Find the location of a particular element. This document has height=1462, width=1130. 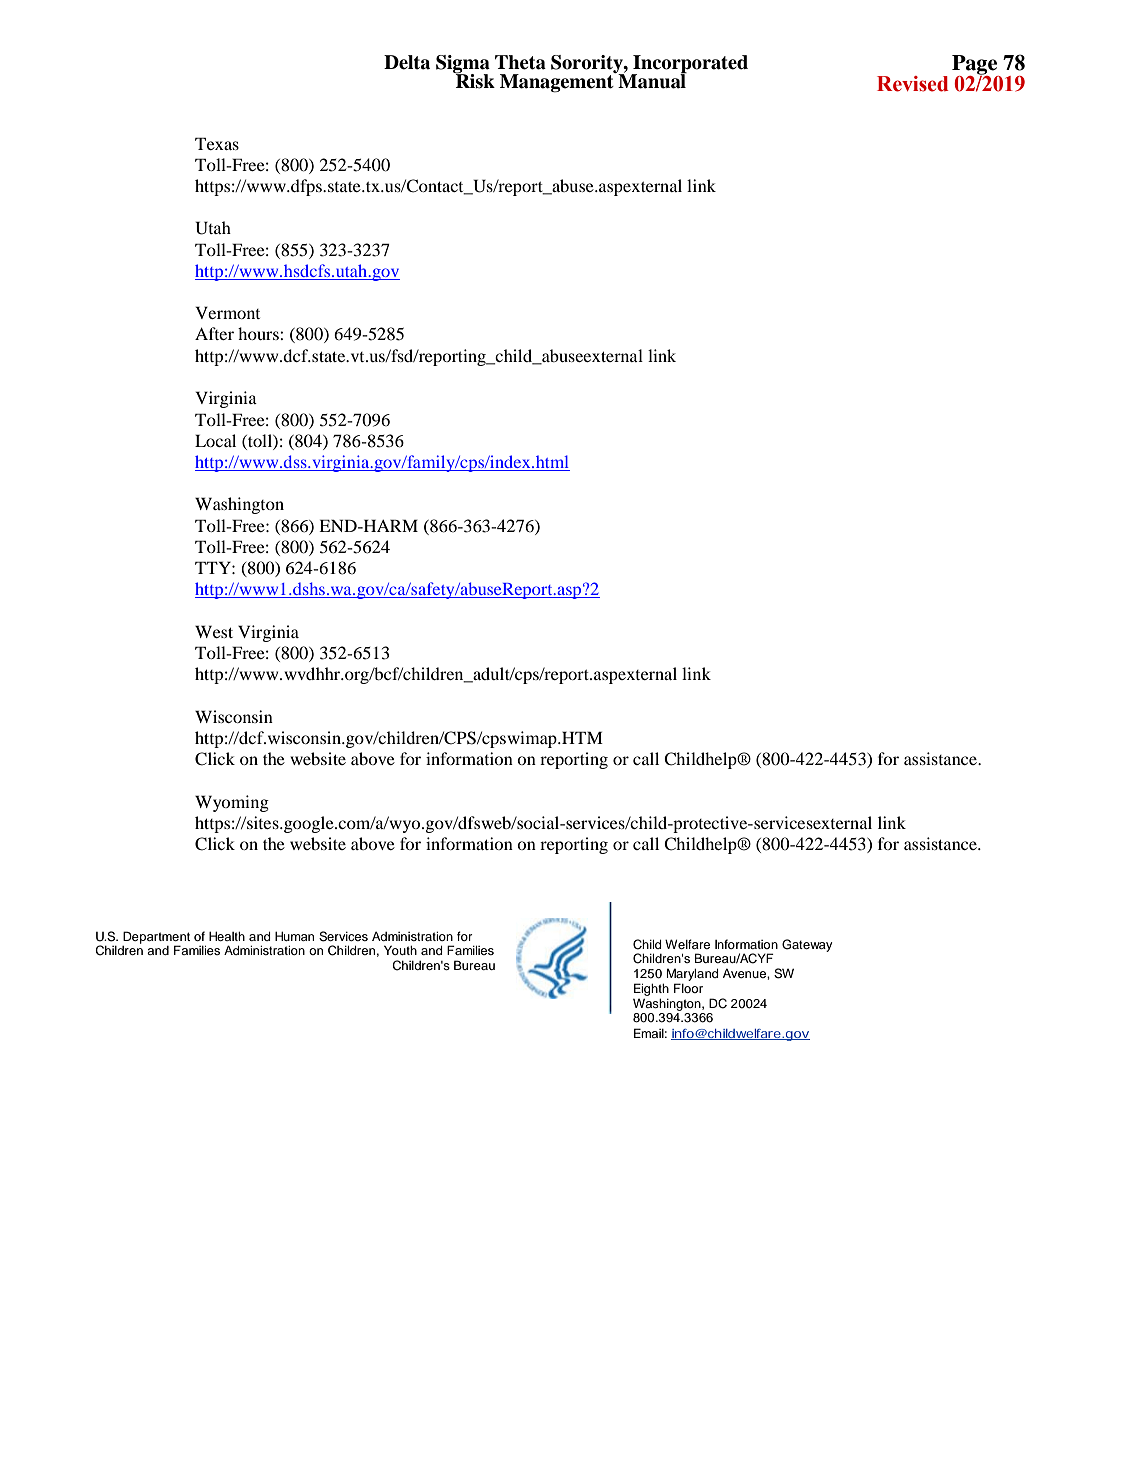

Local is located at coordinates (215, 440).
